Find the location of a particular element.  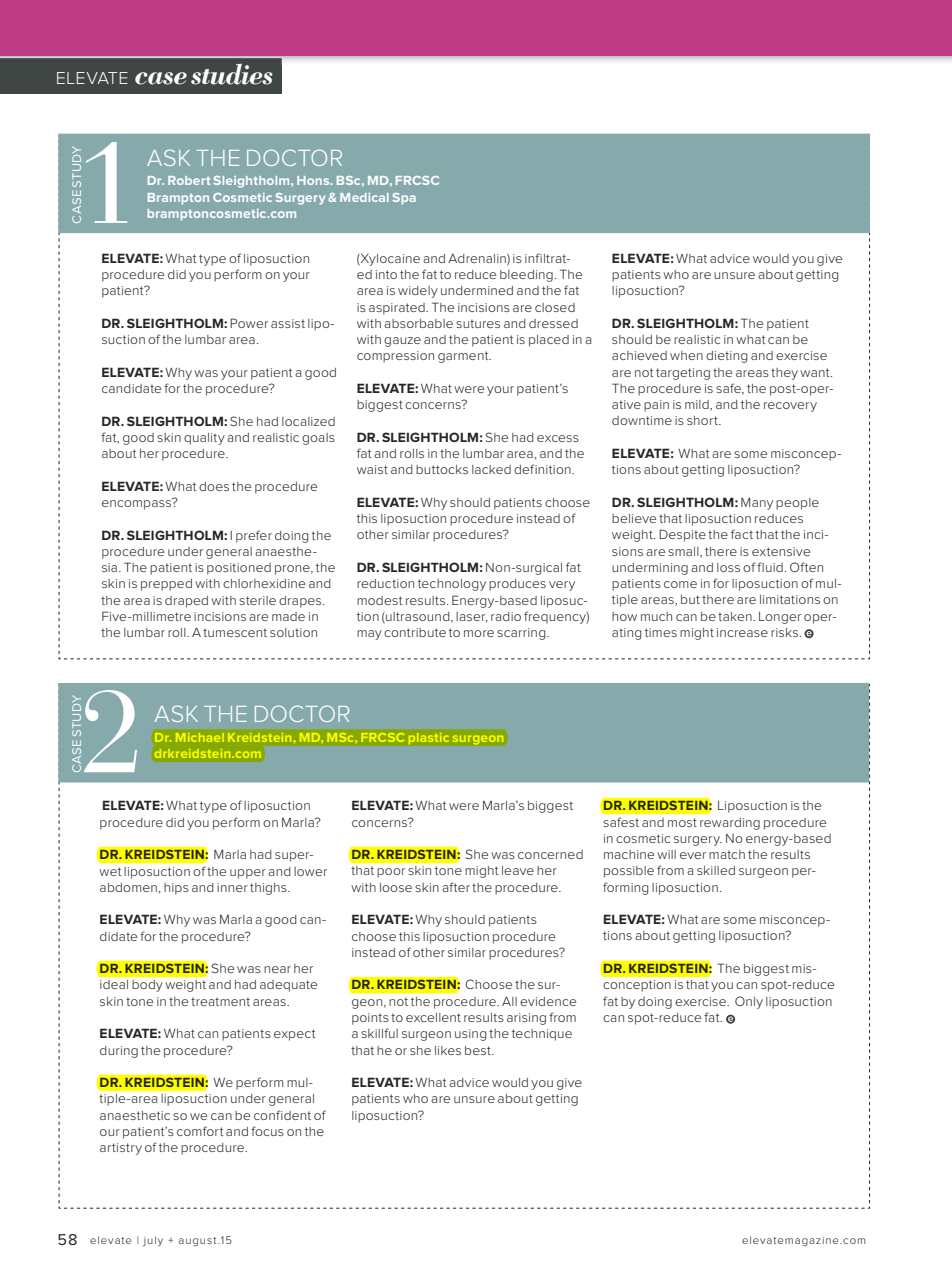

Spa is located at coordinates (404, 199).
